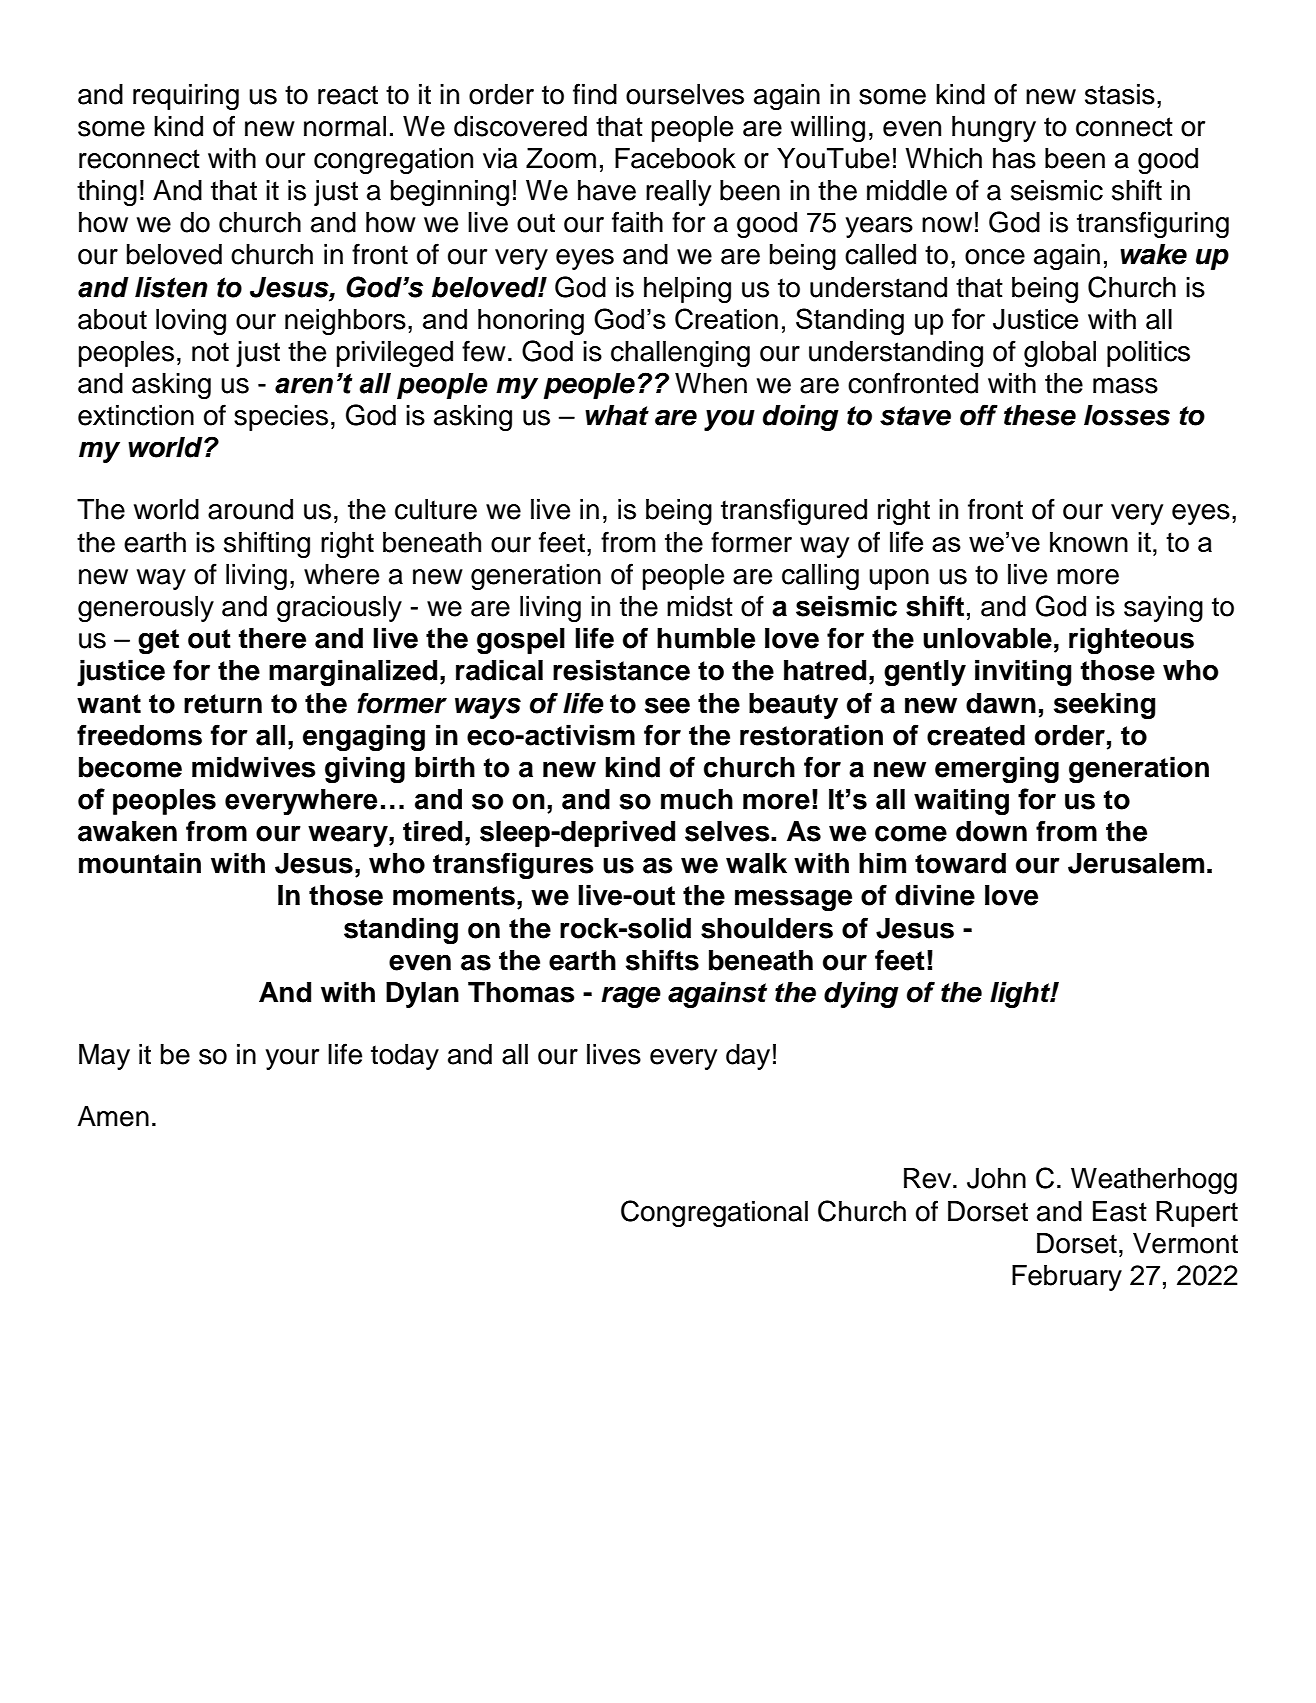 The width and height of the document is (1316, 1703). Describe the element at coordinates (186, 97) in the document. I see `requiring` at that location.
